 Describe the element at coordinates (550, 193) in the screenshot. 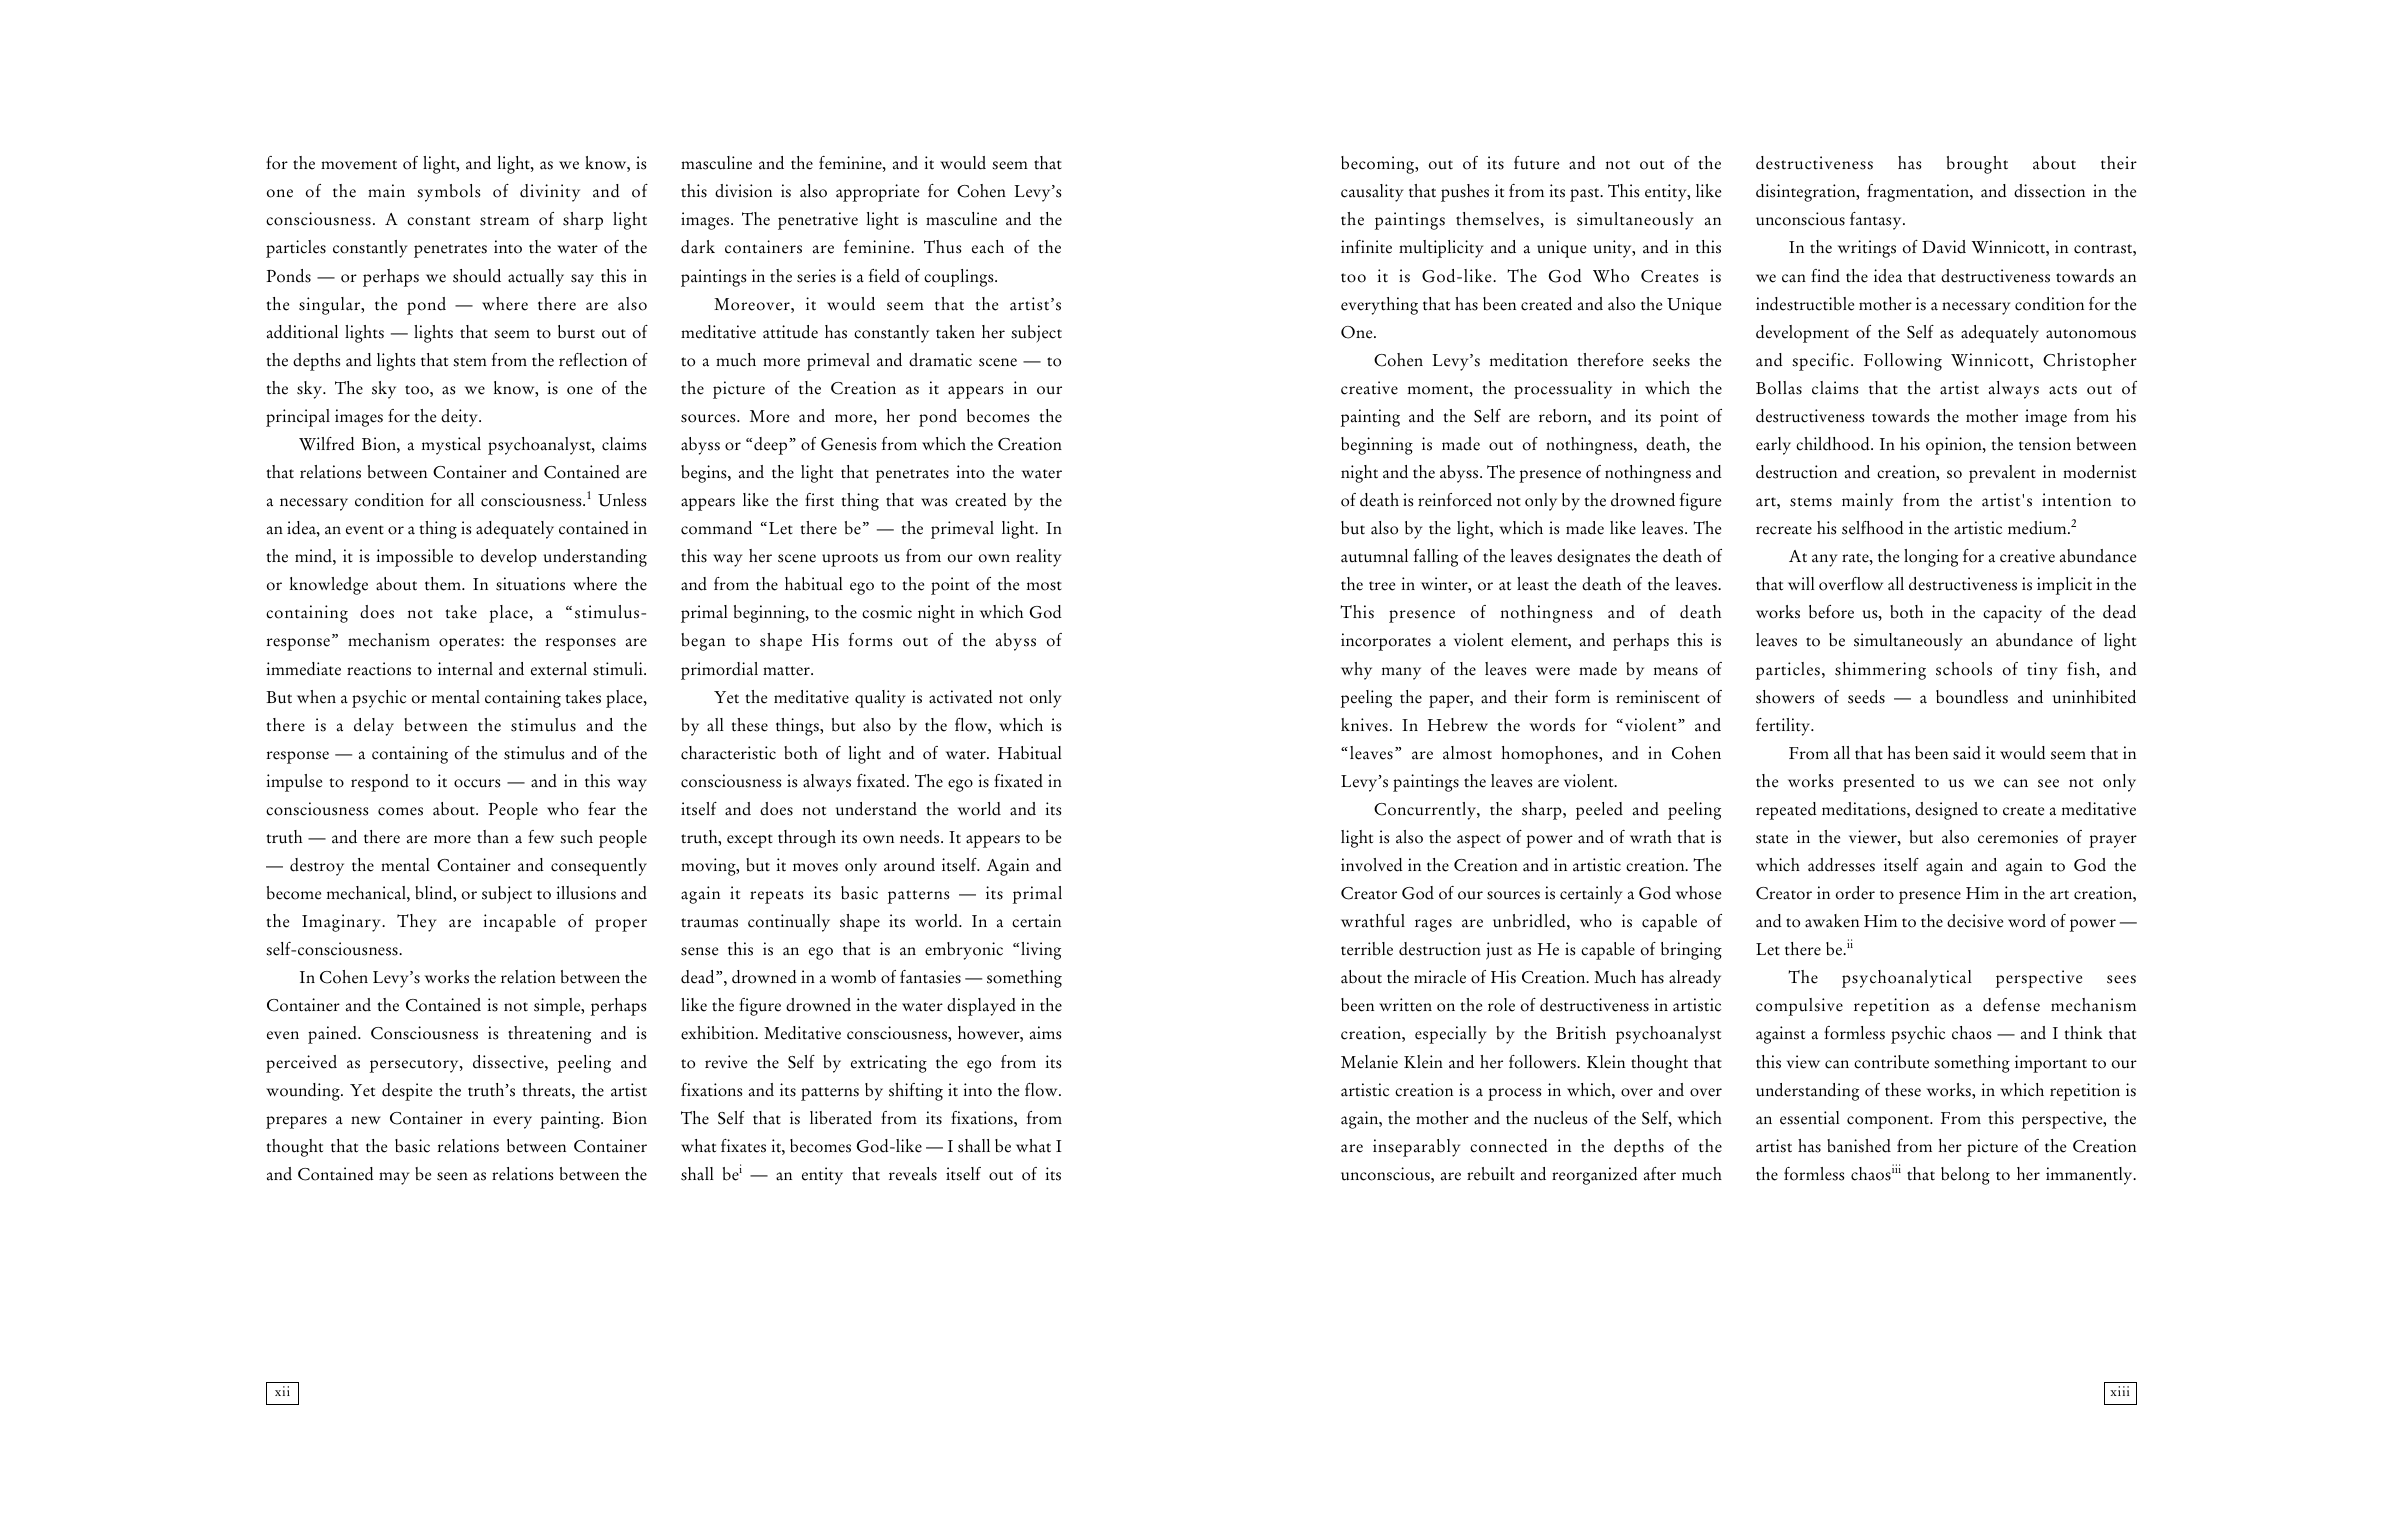

I see `divinity` at that location.
